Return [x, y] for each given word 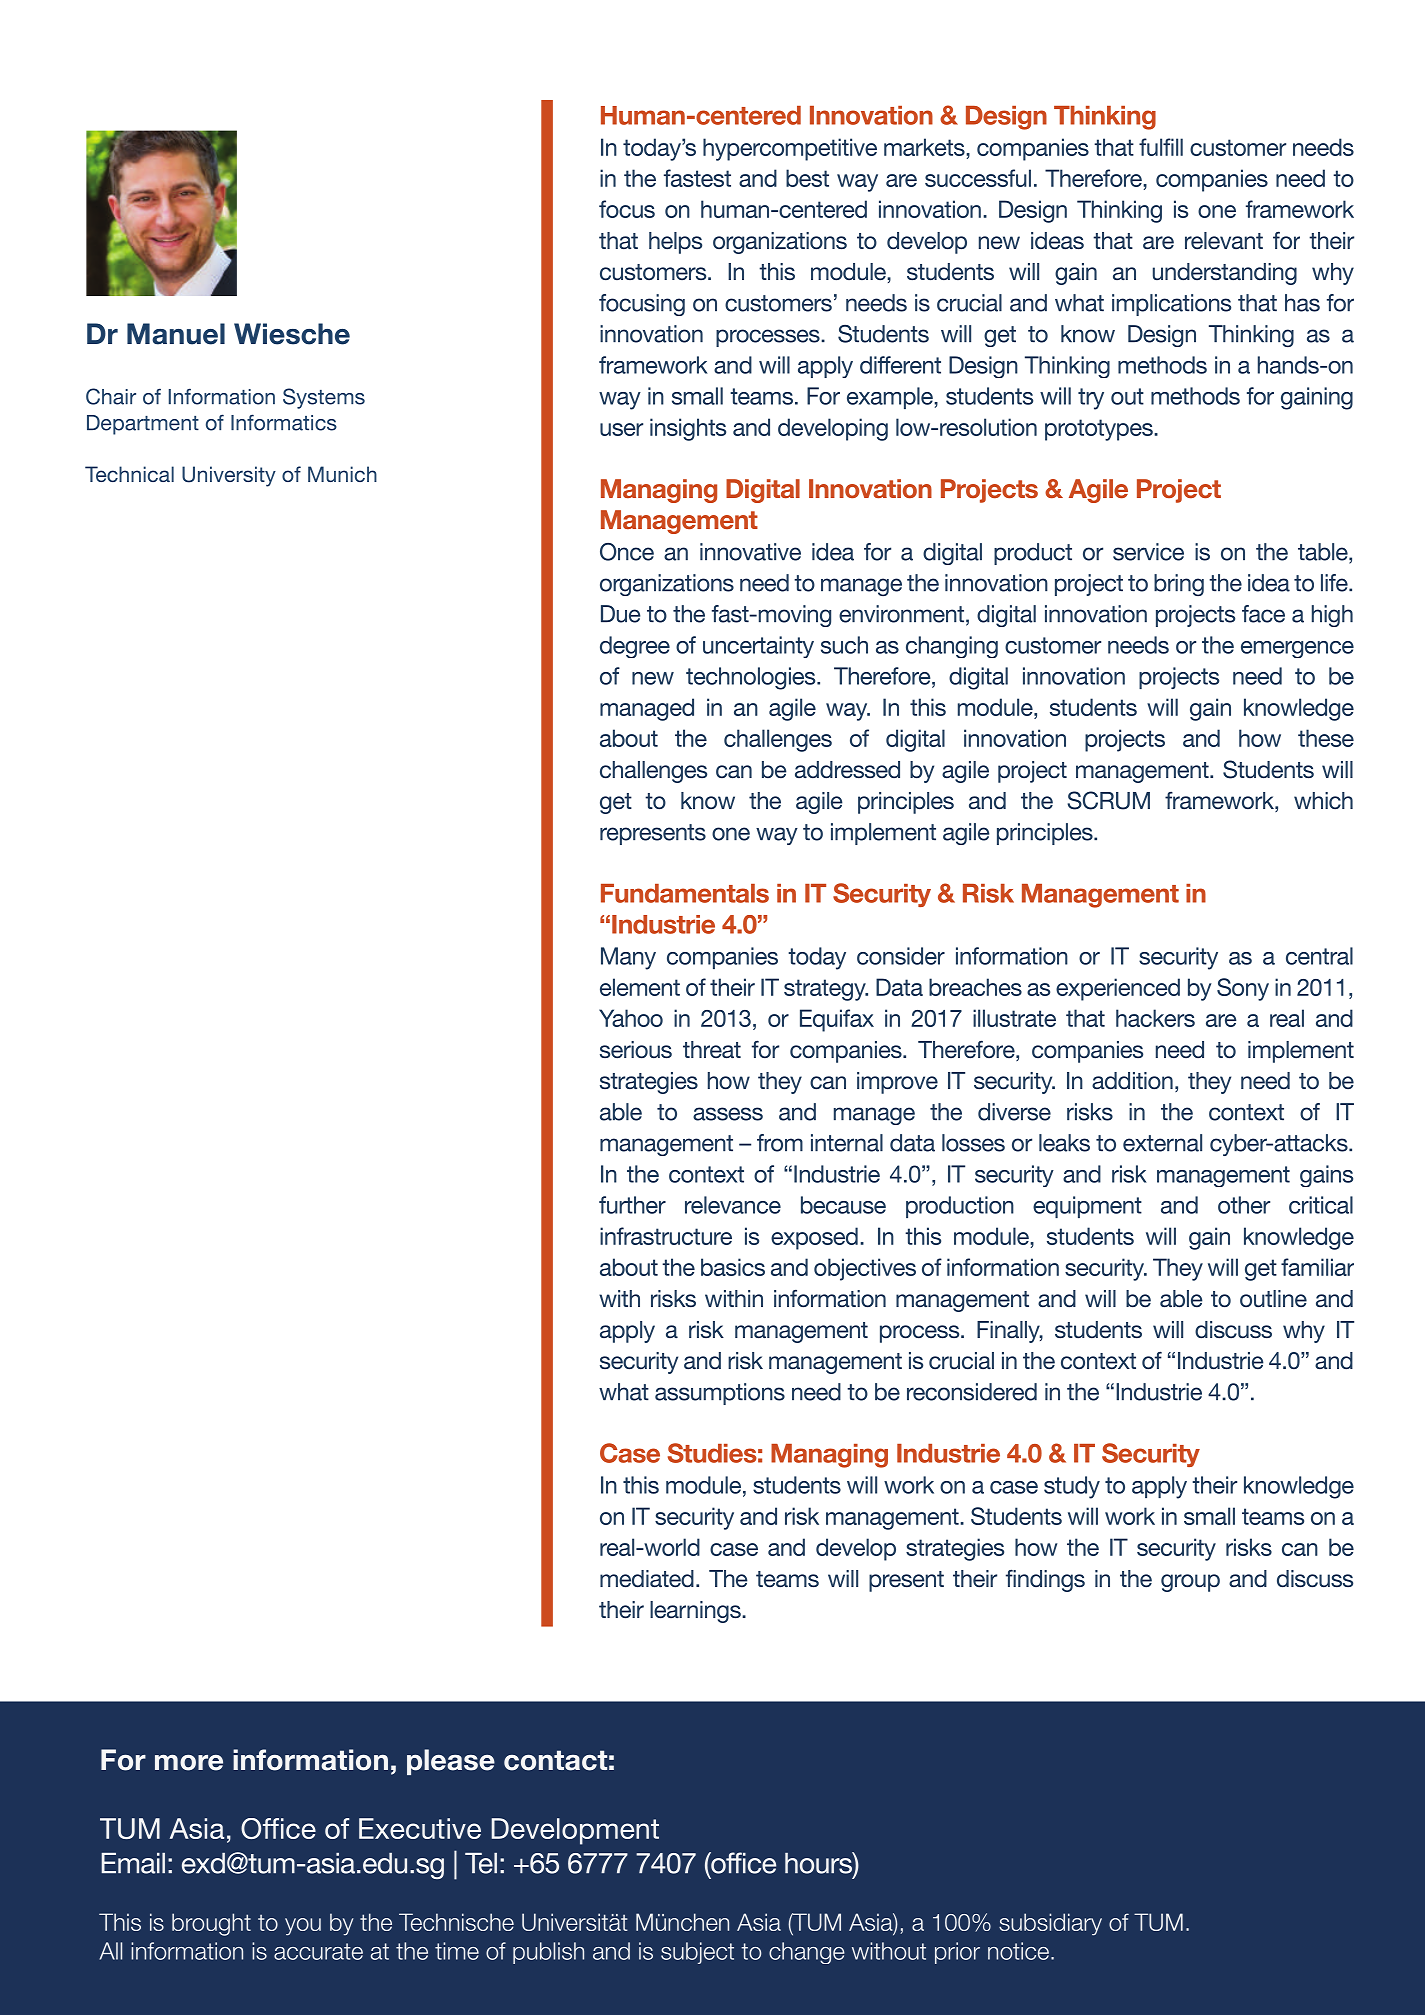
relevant [1224, 241]
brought [211, 1924]
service [1148, 552]
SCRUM [1108, 800]
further [632, 1205]
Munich [342, 474]
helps [675, 243]
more [189, 1763]
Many [628, 958]
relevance [733, 1205]
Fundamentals [685, 893]
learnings [696, 1612]
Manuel [176, 334]
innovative [750, 552]
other [1244, 1205]
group [1190, 1583]
